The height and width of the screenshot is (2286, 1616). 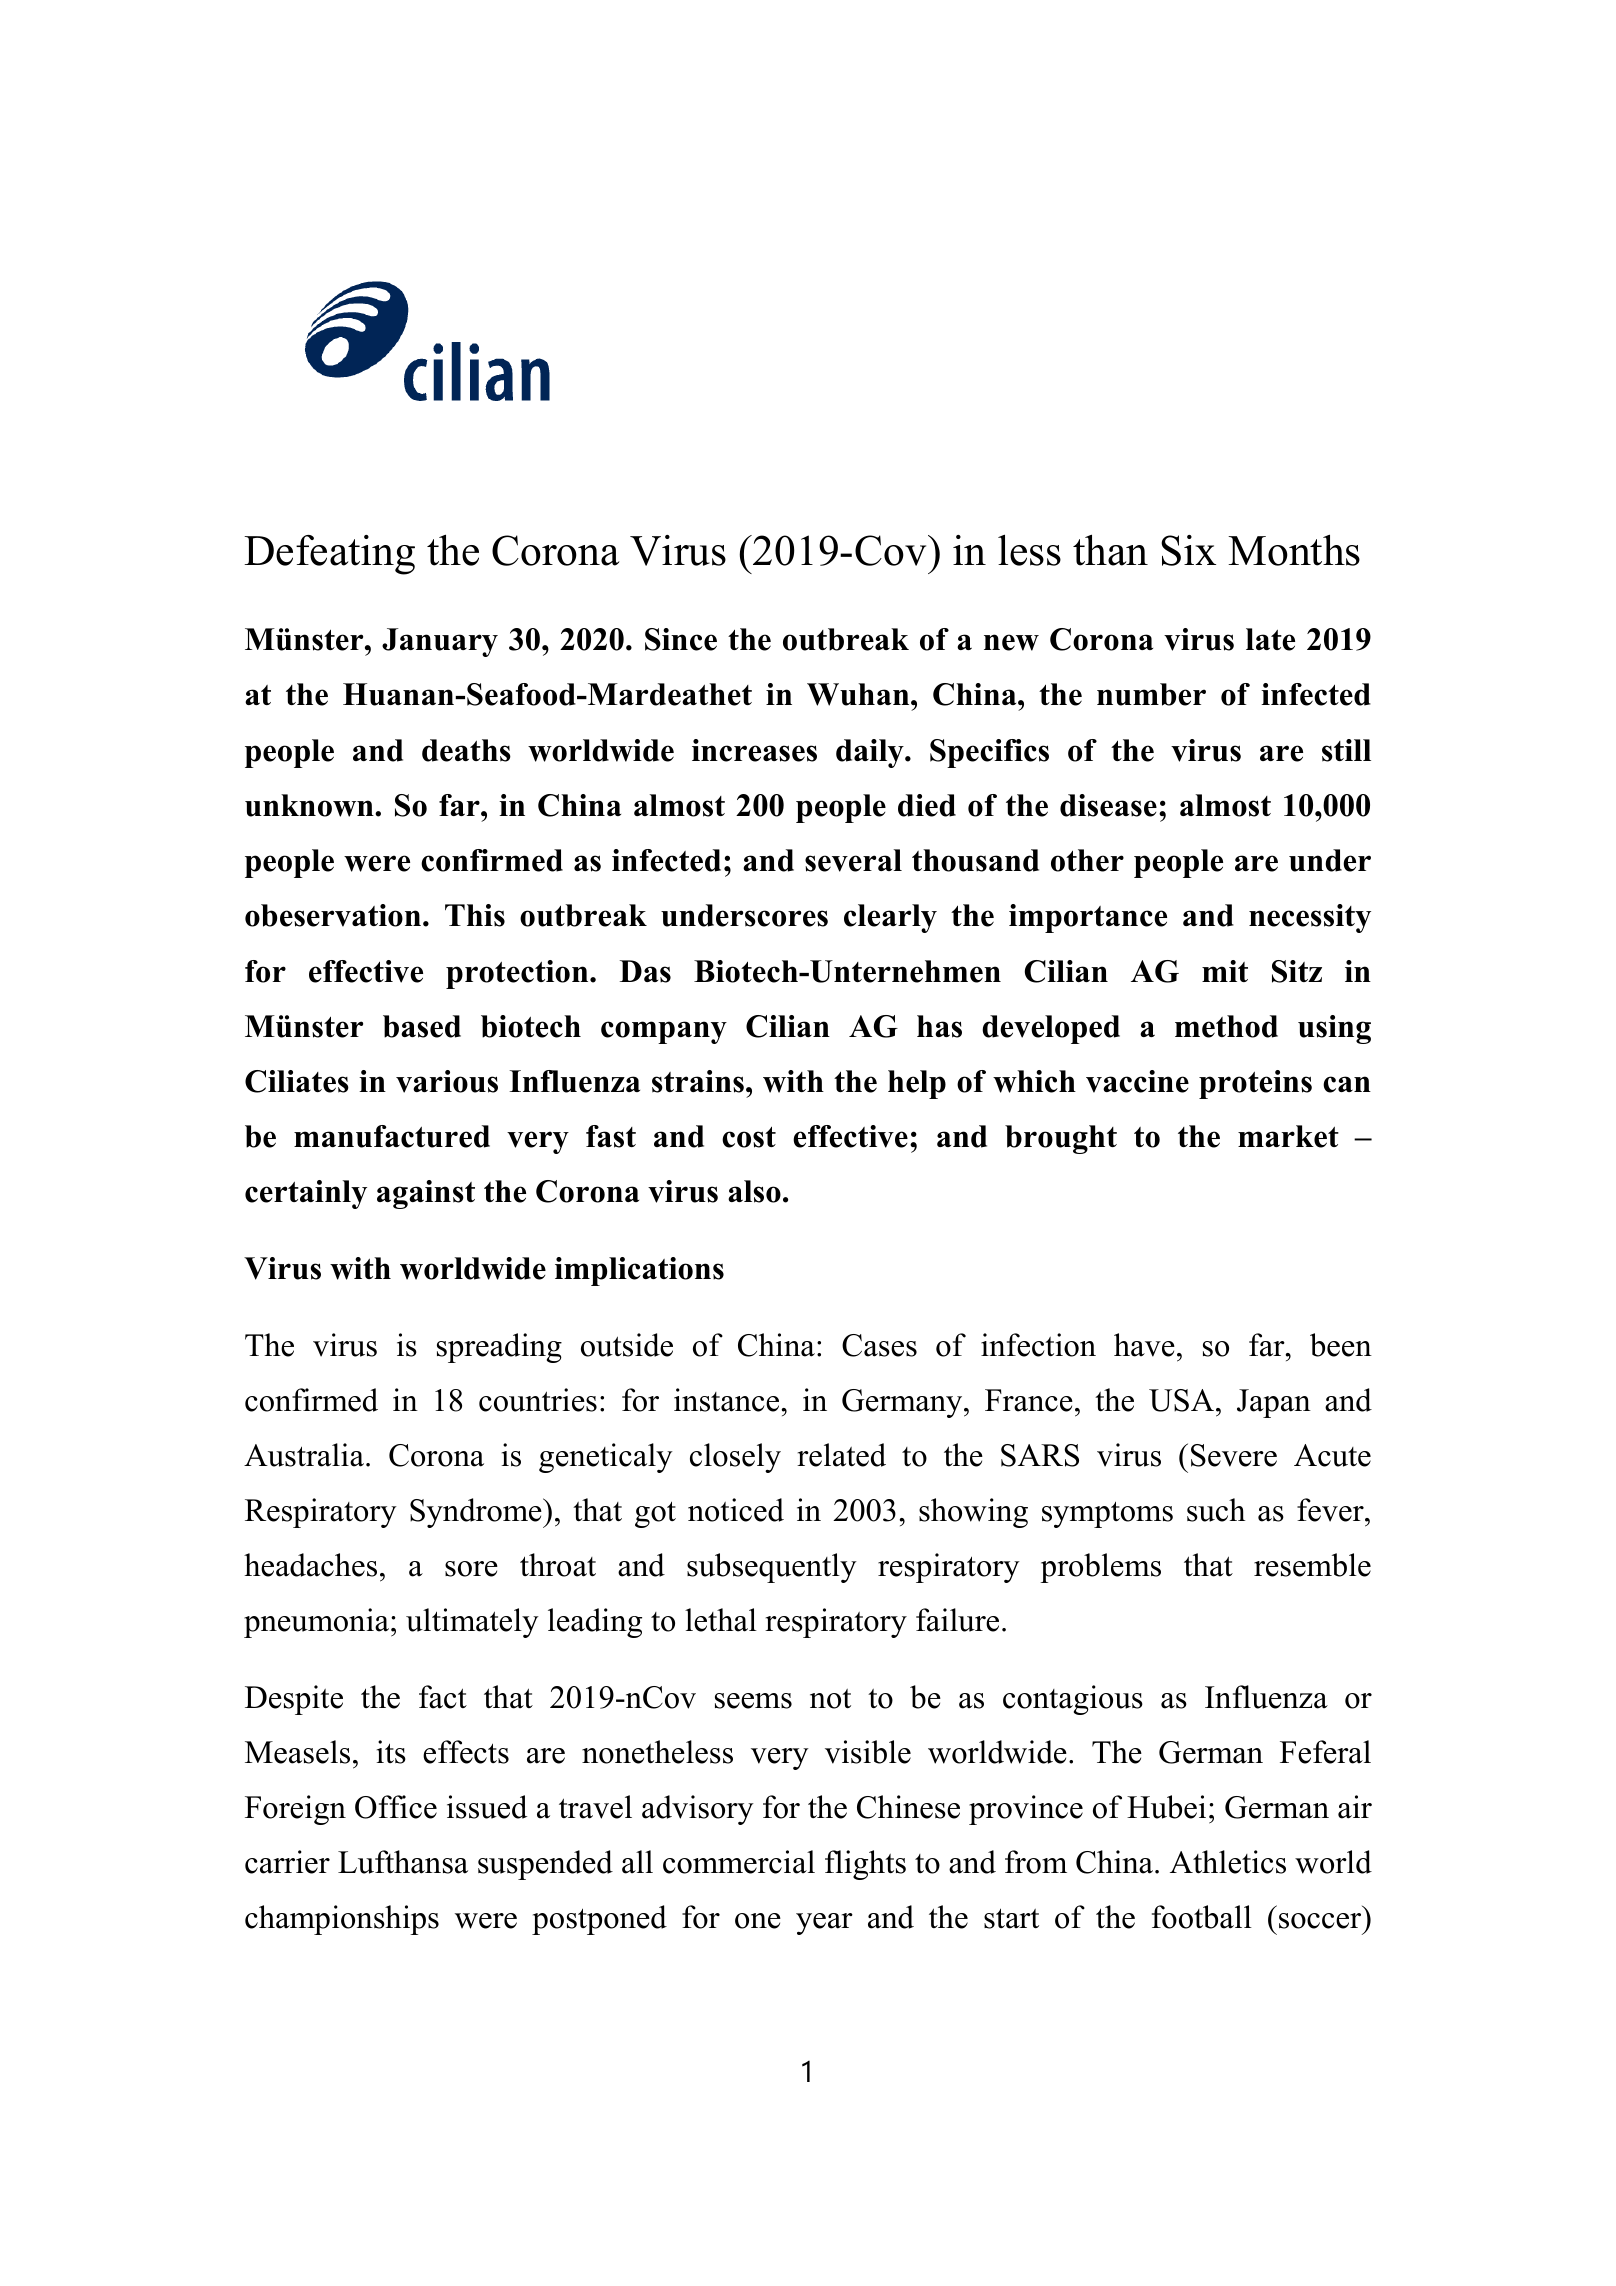 I want to click on has, so click(x=939, y=1026).
